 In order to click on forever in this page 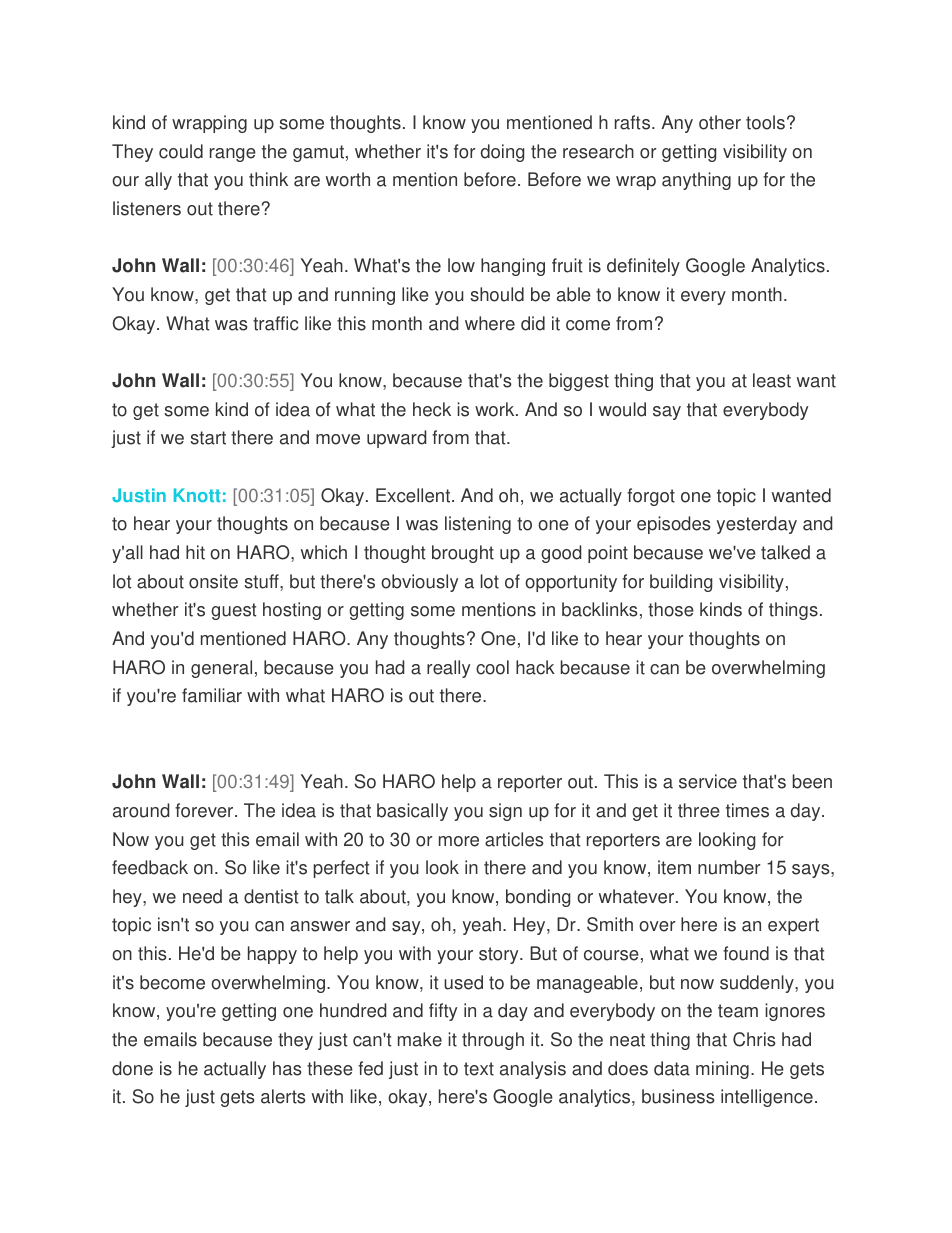, I will do `click(205, 810)`.
